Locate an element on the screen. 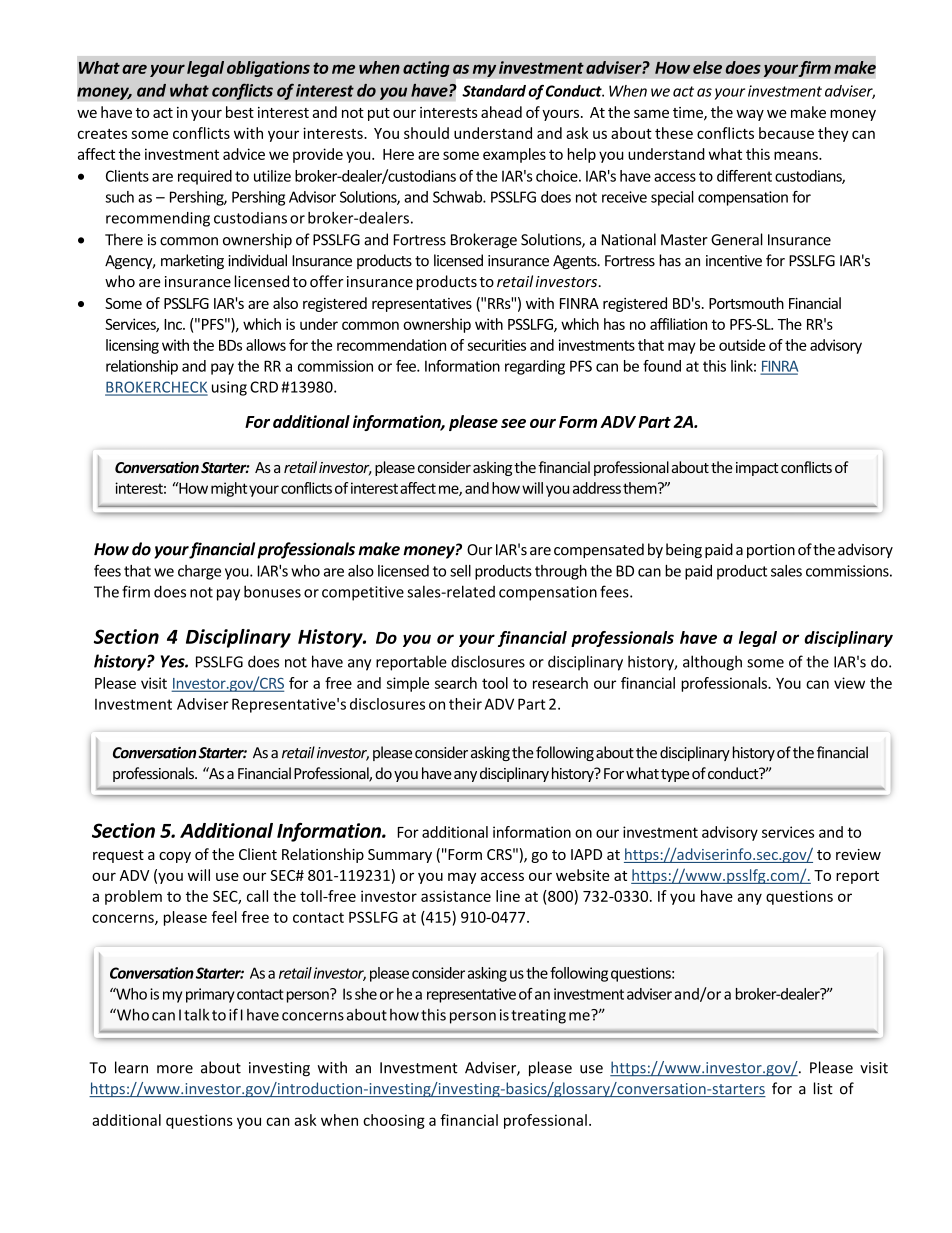  more is located at coordinates (175, 1069).
